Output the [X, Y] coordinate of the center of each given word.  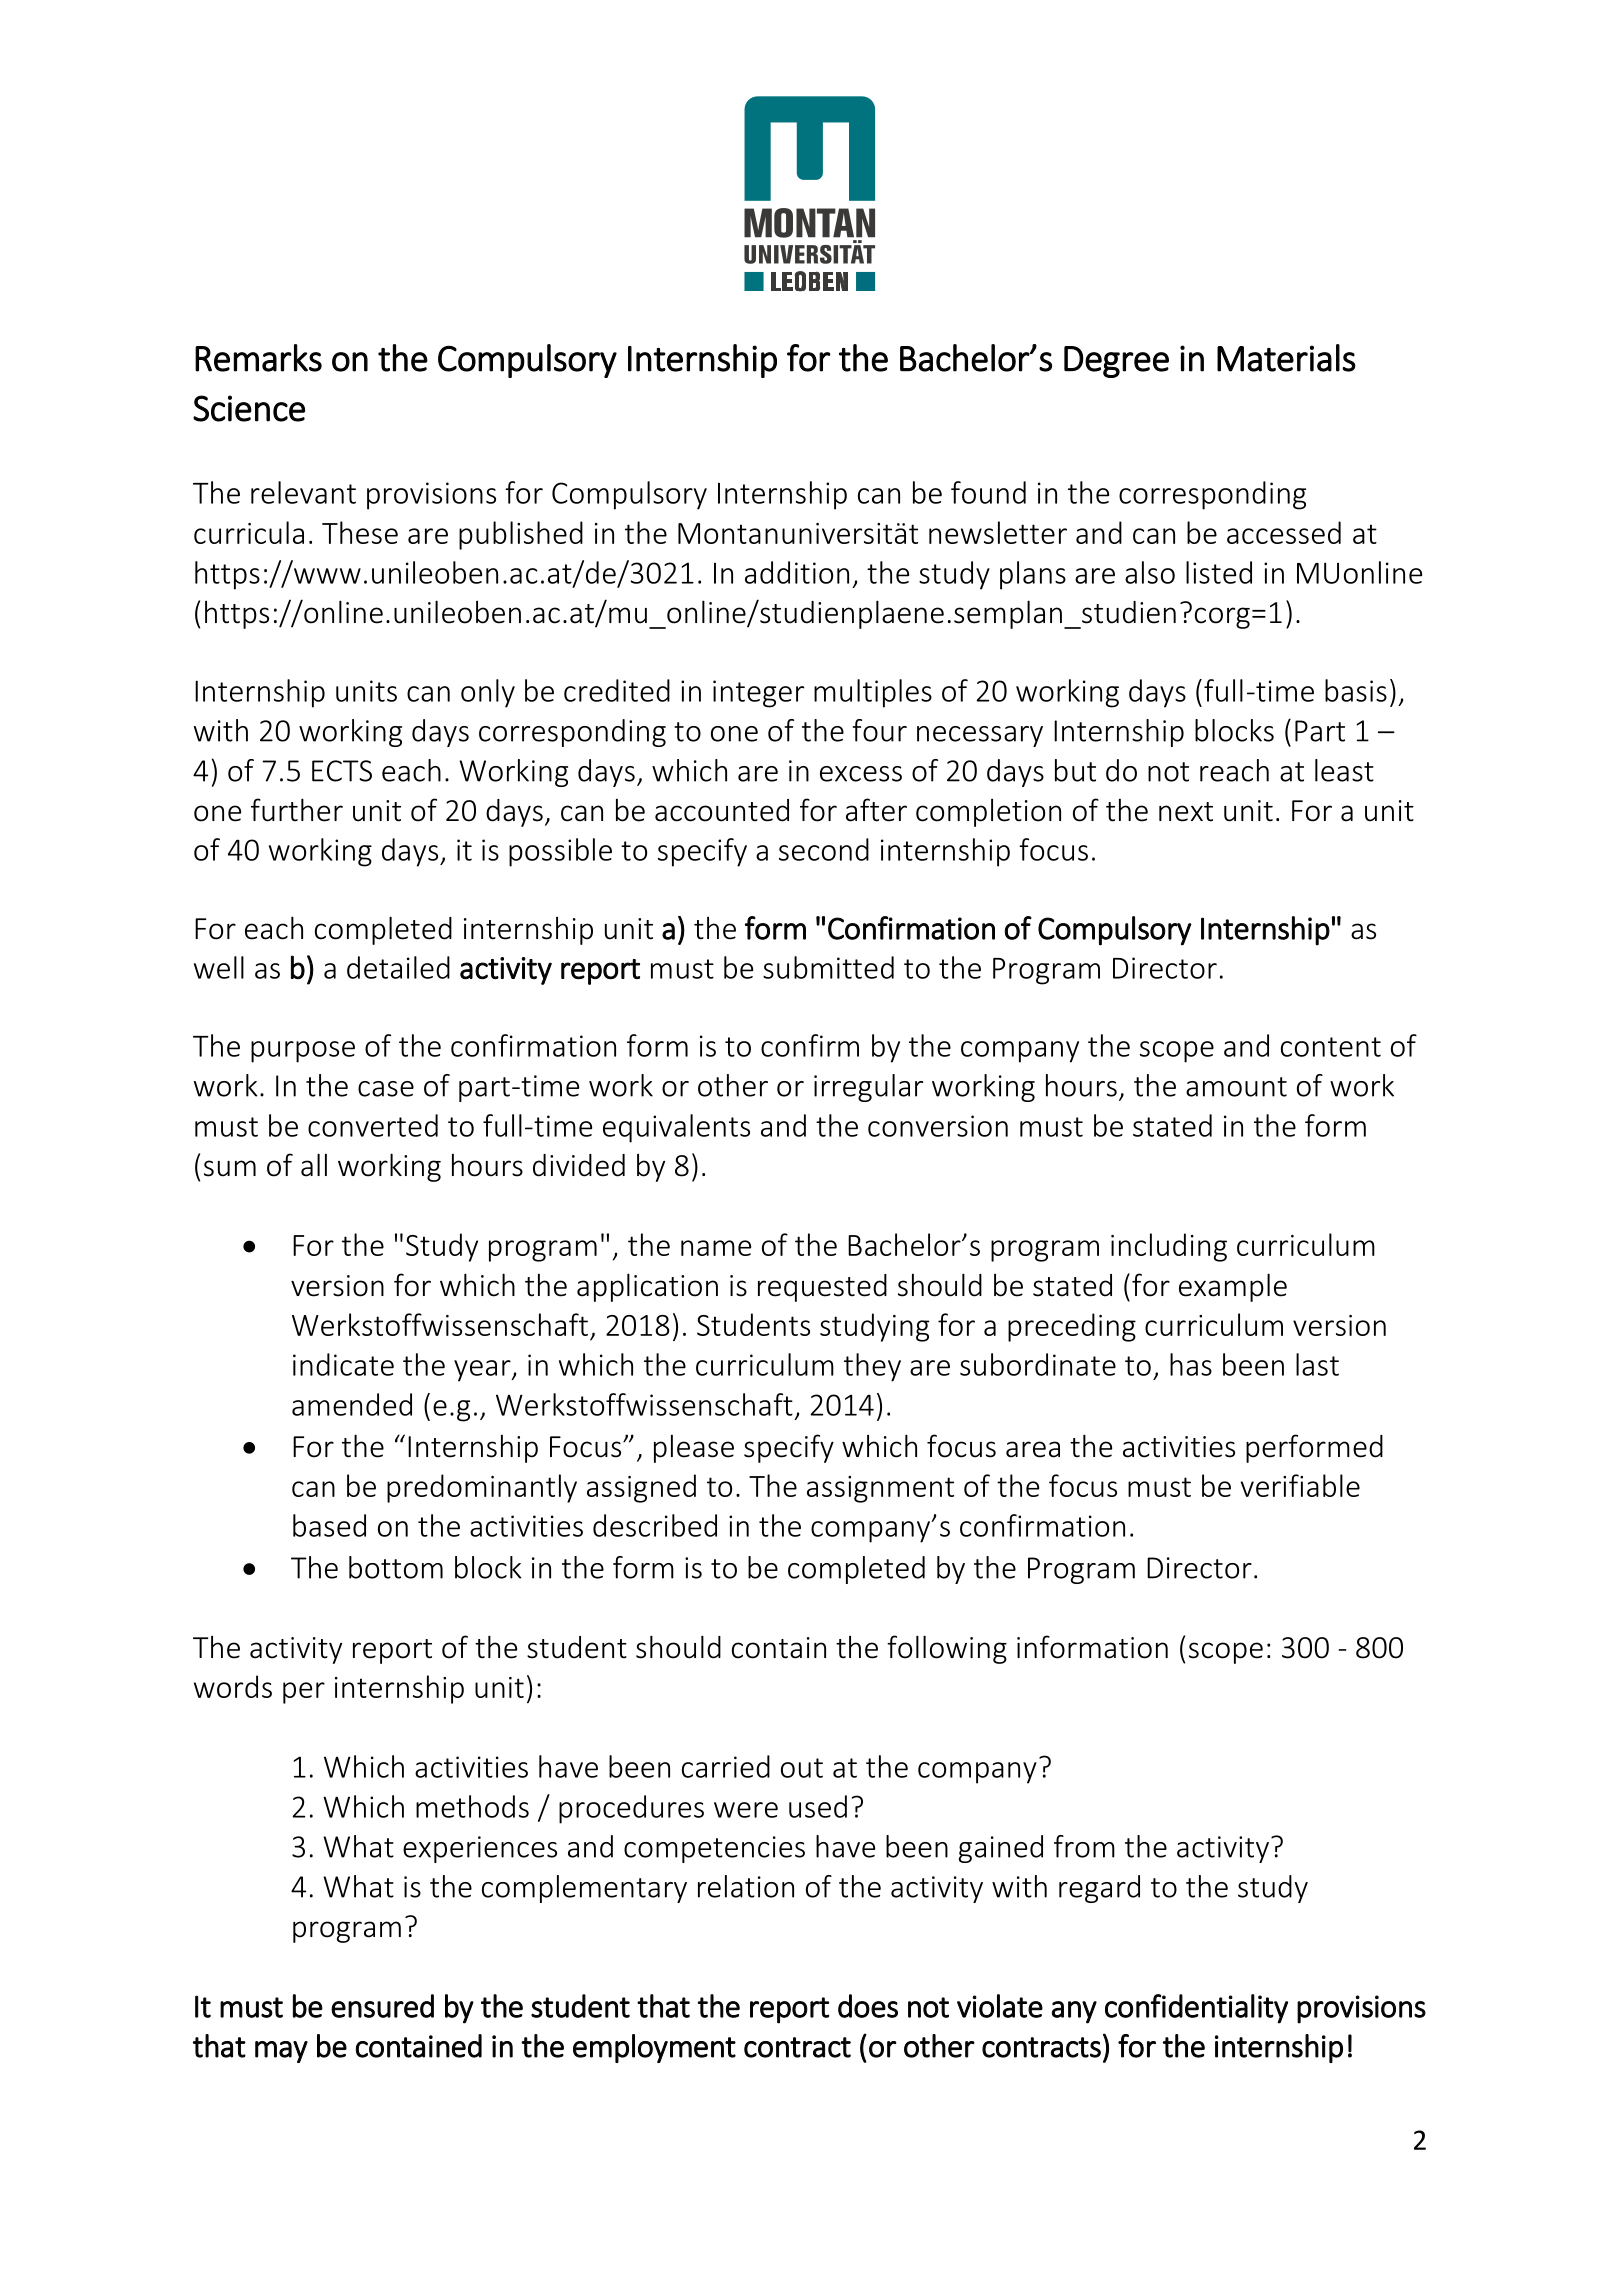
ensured [382, 2006]
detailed [398, 967]
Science [249, 408]
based [329, 1525]
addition [797, 572]
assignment [880, 1489]
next [1186, 812]
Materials [1286, 358]
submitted [828, 967]
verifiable [1300, 1485]
